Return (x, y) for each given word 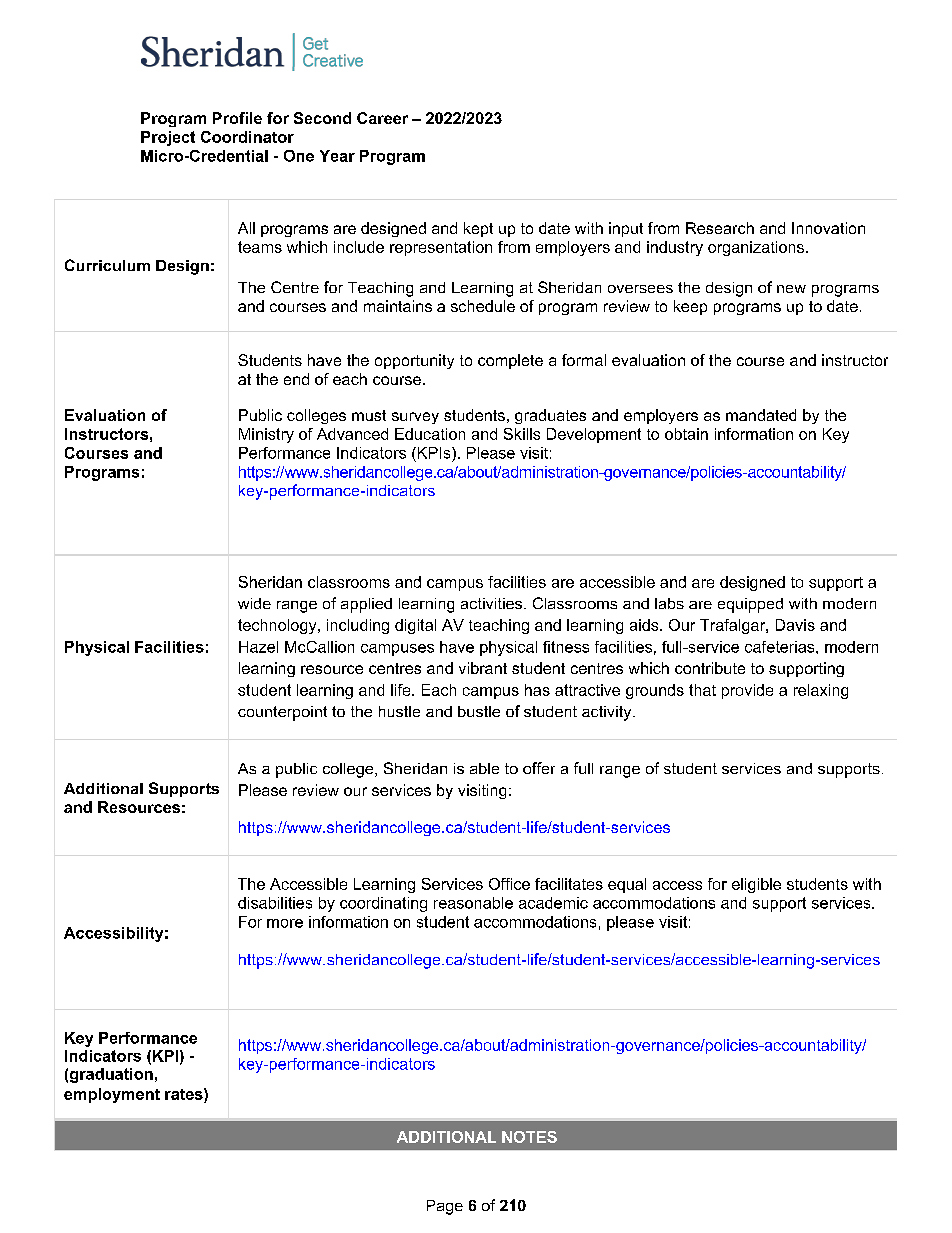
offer (539, 768)
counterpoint (282, 713)
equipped (750, 605)
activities (493, 603)
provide (747, 691)
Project (168, 138)
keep (690, 307)
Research (720, 228)
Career (382, 118)
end (296, 379)
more (285, 923)
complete (510, 361)
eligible (756, 885)
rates (185, 1094)
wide (254, 603)
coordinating (383, 904)
